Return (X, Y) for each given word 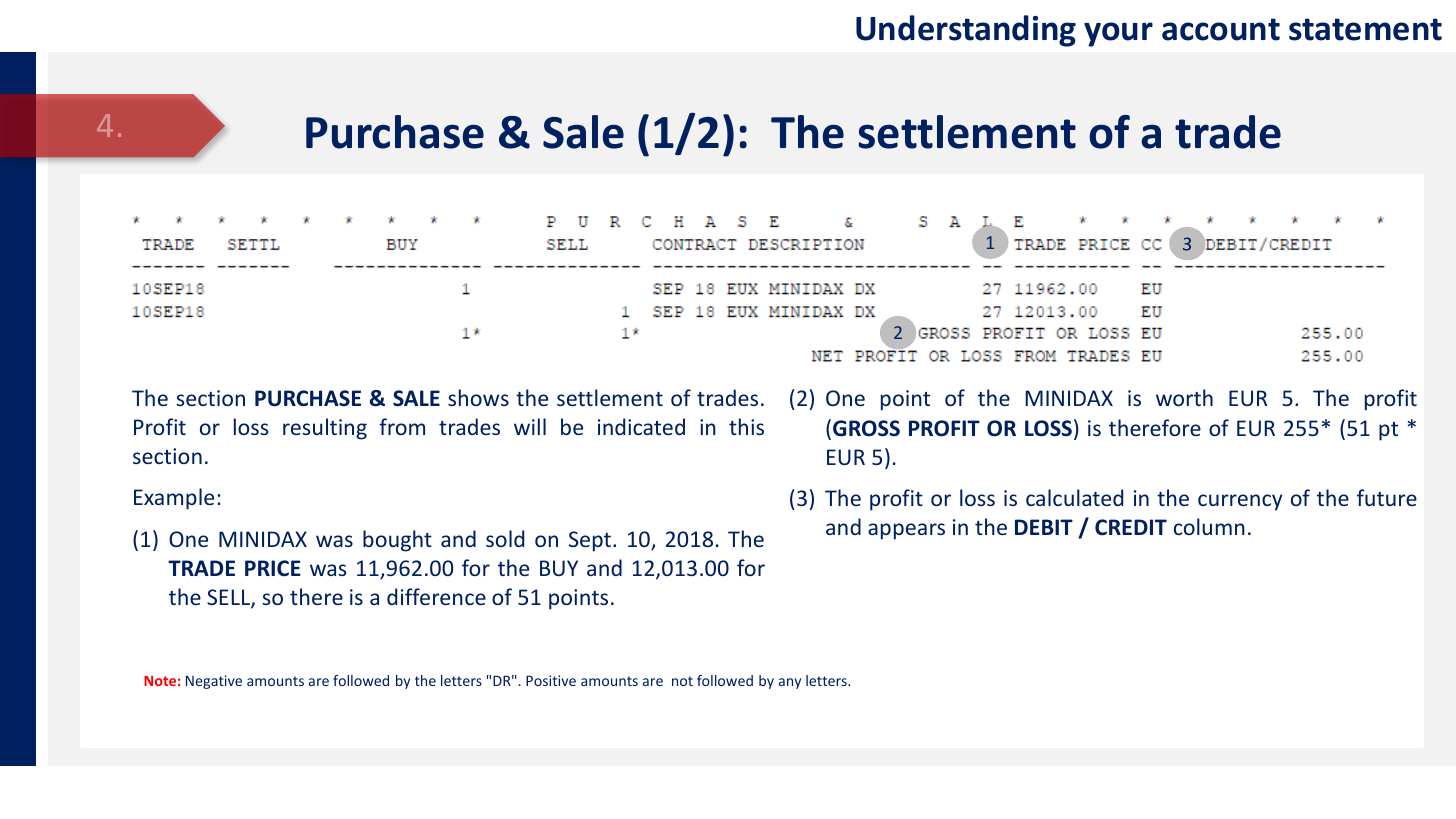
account (1221, 29)
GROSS (866, 428)
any (790, 683)
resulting (325, 429)
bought (397, 541)
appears (906, 531)
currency (1240, 502)
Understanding (966, 31)
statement (1365, 29)
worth (1184, 397)
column (1209, 526)
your (1118, 34)
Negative (214, 682)
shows (478, 397)
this (746, 426)
